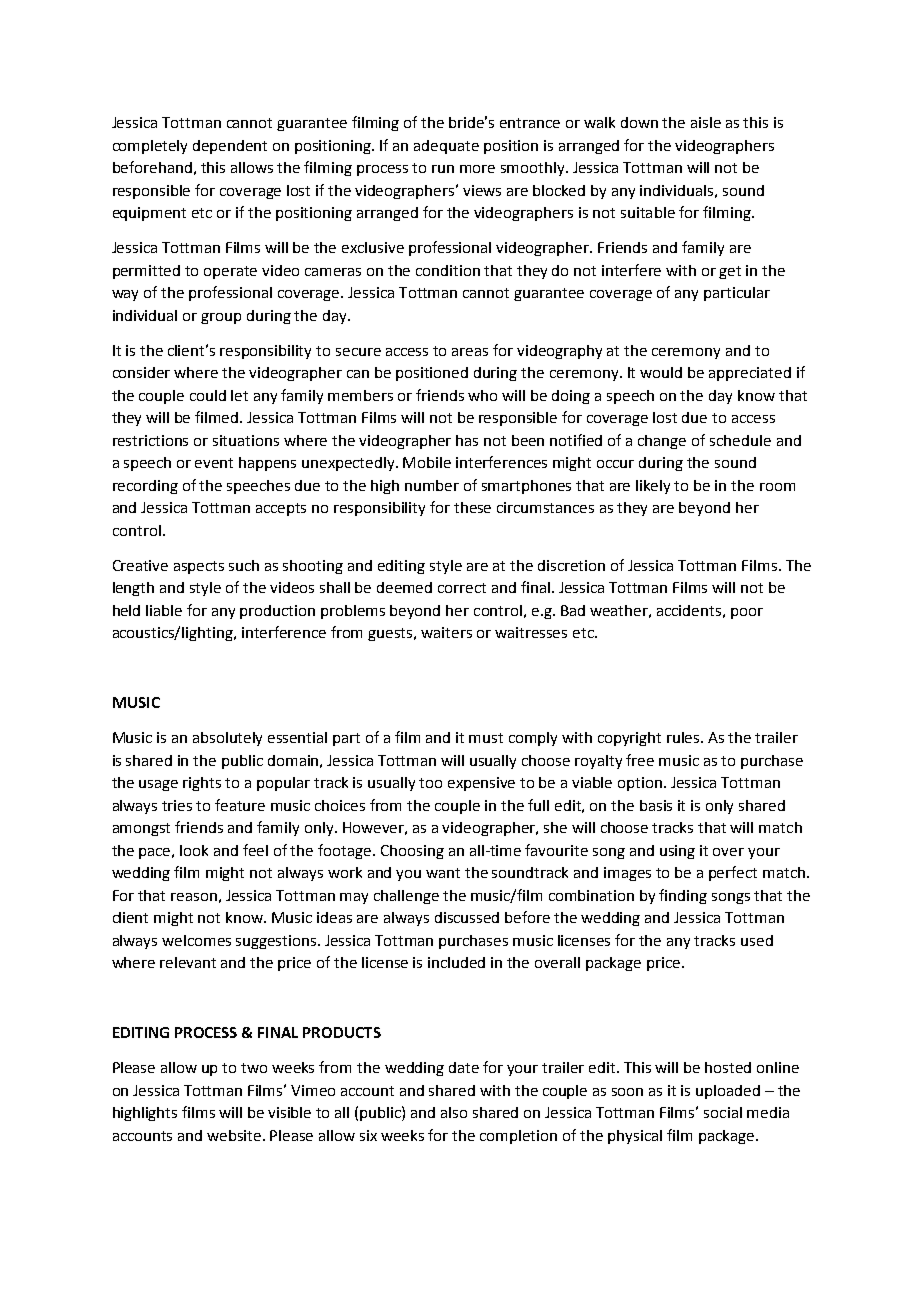 The height and width of the page is (1308, 924). Describe the element at coordinates (446, 147) in the page. I see `adequate` at that location.
